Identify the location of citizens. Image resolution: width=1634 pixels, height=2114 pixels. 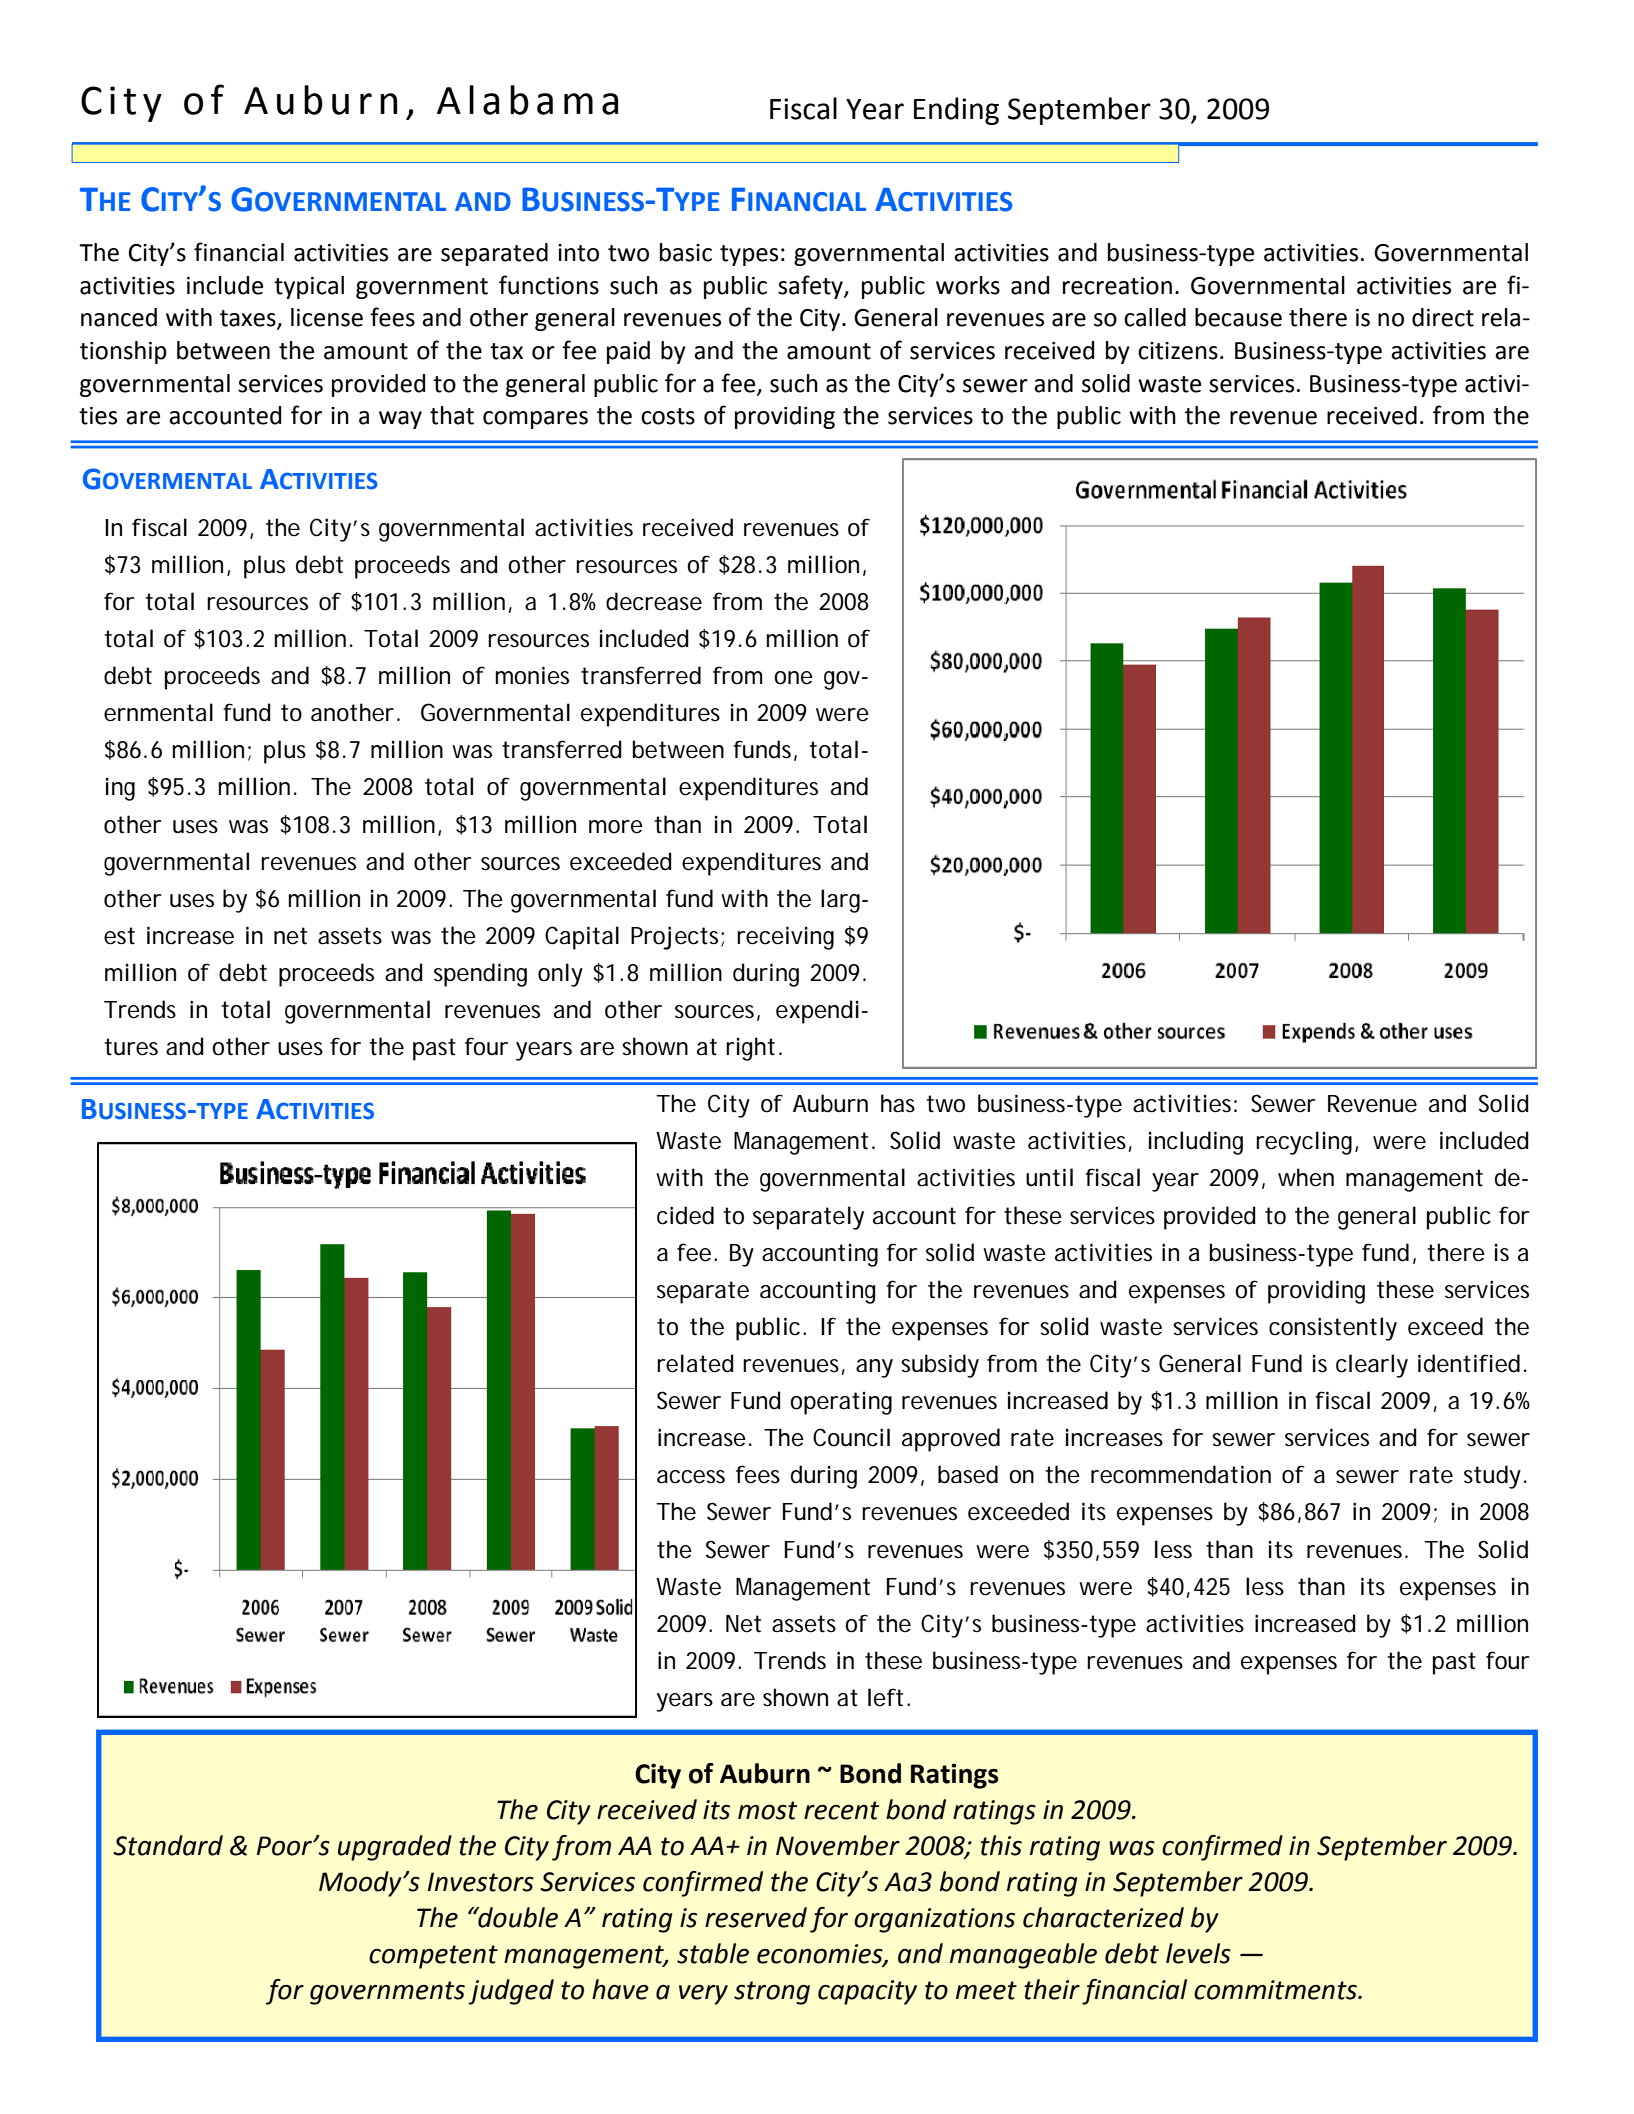
(1178, 351).
